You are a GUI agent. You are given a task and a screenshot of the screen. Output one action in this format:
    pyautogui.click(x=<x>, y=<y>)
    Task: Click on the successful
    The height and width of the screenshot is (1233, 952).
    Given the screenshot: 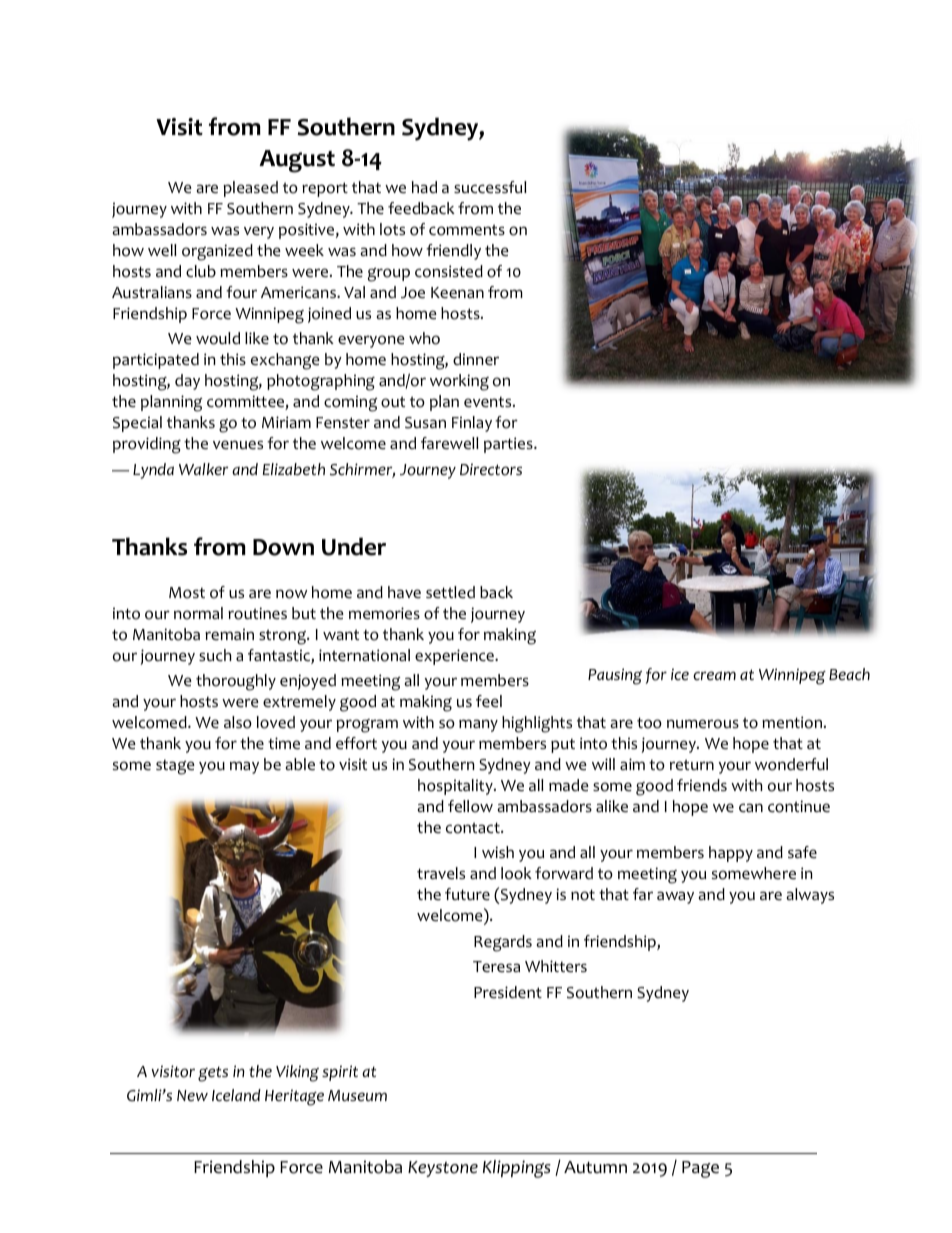 What is the action you would take?
    pyautogui.click(x=490, y=187)
